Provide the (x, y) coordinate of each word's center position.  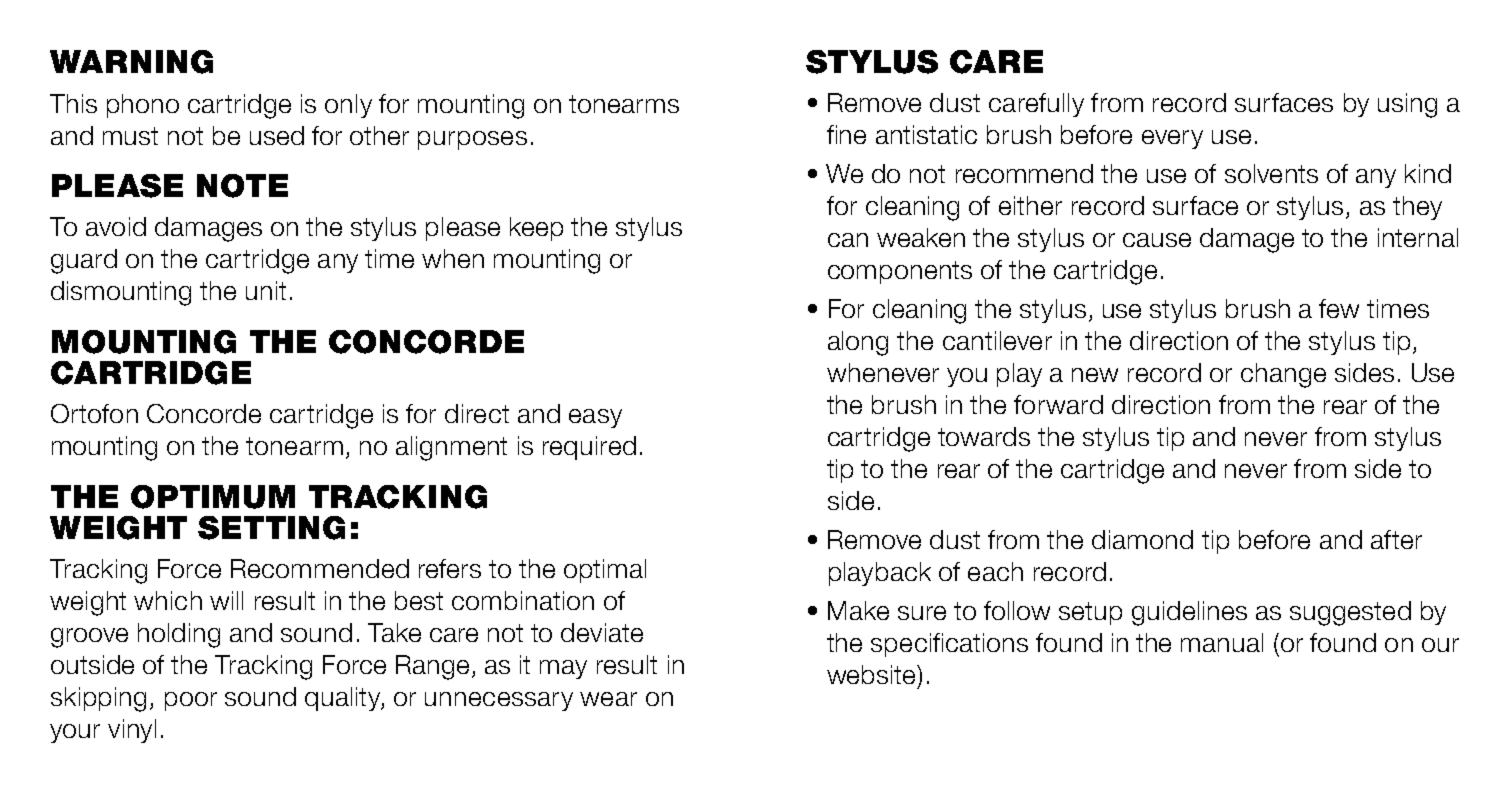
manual (1222, 642)
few (1339, 308)
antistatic (926, 134)
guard (84, 261)
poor (191, 701)
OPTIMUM (213, 497)
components (900, 272)
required (589, 448)
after (1396, 539)
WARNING (131, 62)
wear (608, 699)
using (1407, 105)
